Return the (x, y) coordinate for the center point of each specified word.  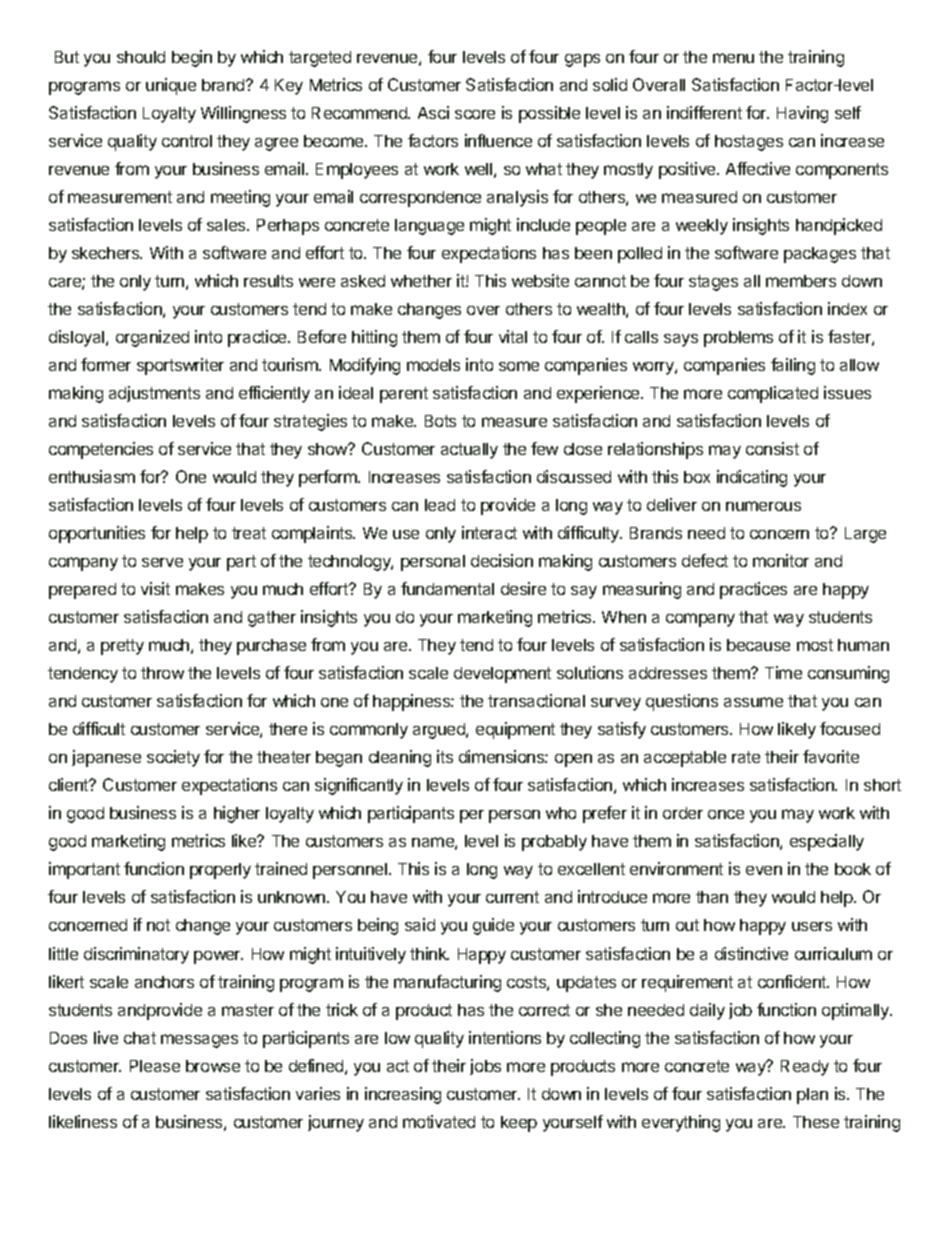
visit (155, 588)
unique (171, 86)
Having (802, 114)
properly (220, 871)
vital (513, 336)
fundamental (447, 588)
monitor (781, 560)
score (475, 114)
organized (152, 338)
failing (793, 366)
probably (554, 843)
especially (827, 842)
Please (155, 1066)
